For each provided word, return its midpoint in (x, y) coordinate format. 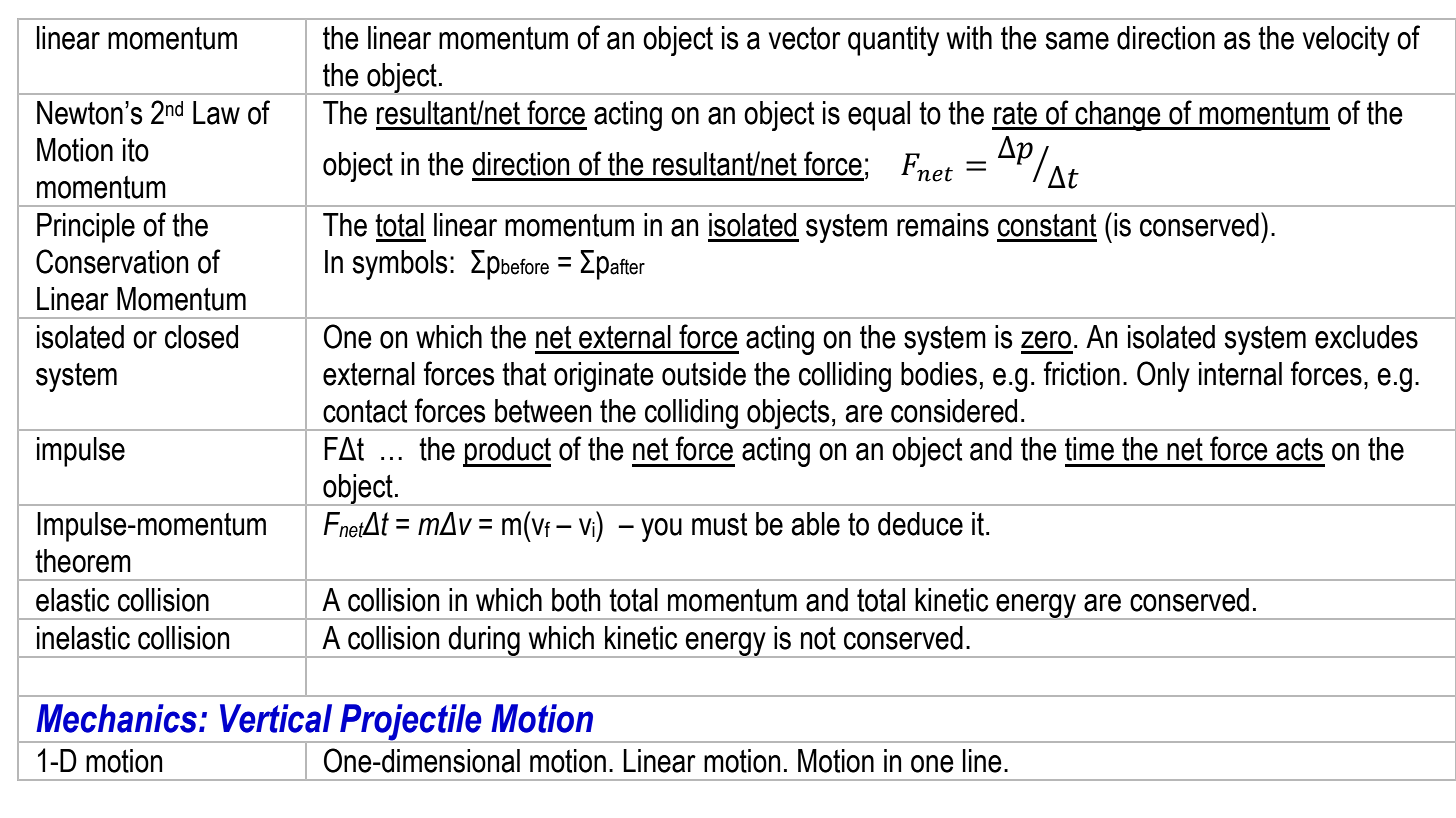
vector (805, 38)
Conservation (112, 261)
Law (216, 113)
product (507, 452)
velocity (1346, 41)
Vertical (276, 718)
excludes (1366, 337)
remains (943, 225)
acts (1299, 449)
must (719, 524)
